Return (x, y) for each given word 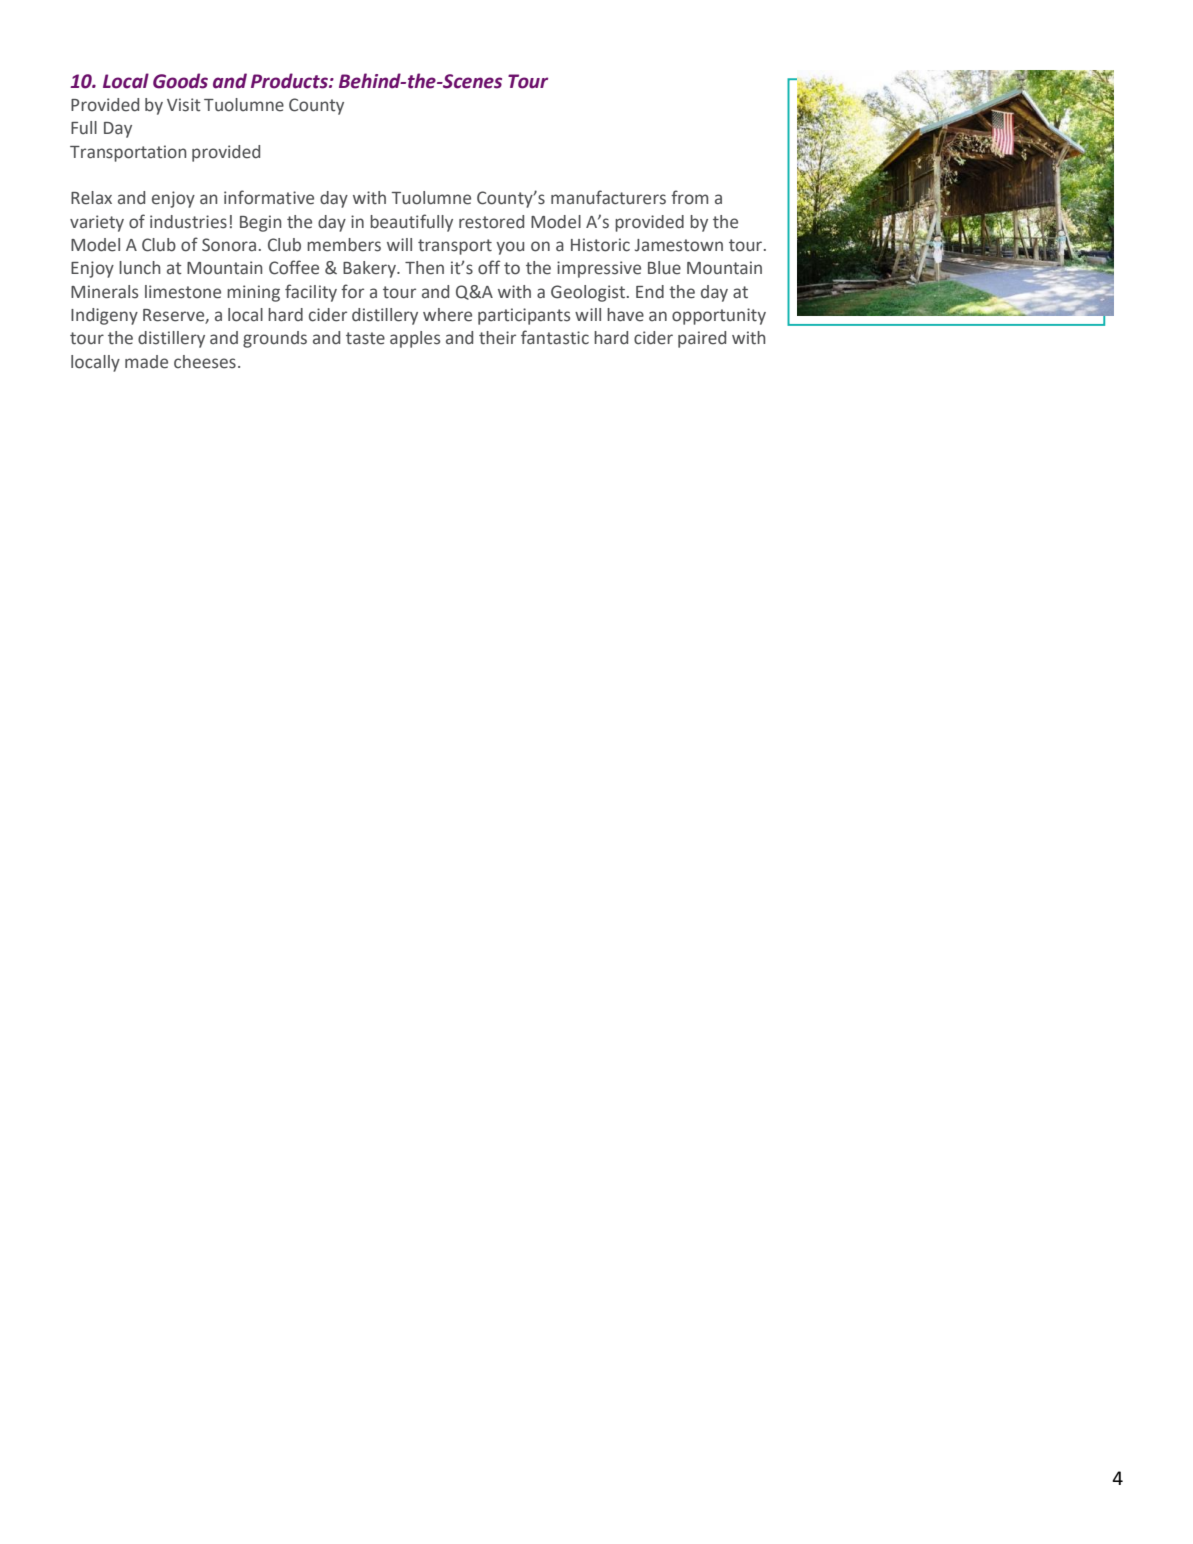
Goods (180, 81)
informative (269, 197)
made (146, 362)
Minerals (104, 292)
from (689, 197)
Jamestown (679, 245)
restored (491, 222)
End (650, 291)
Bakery (370, 269)
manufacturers (608, 197)
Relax (91, 198)
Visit (184, 105)
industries (188, 222)
